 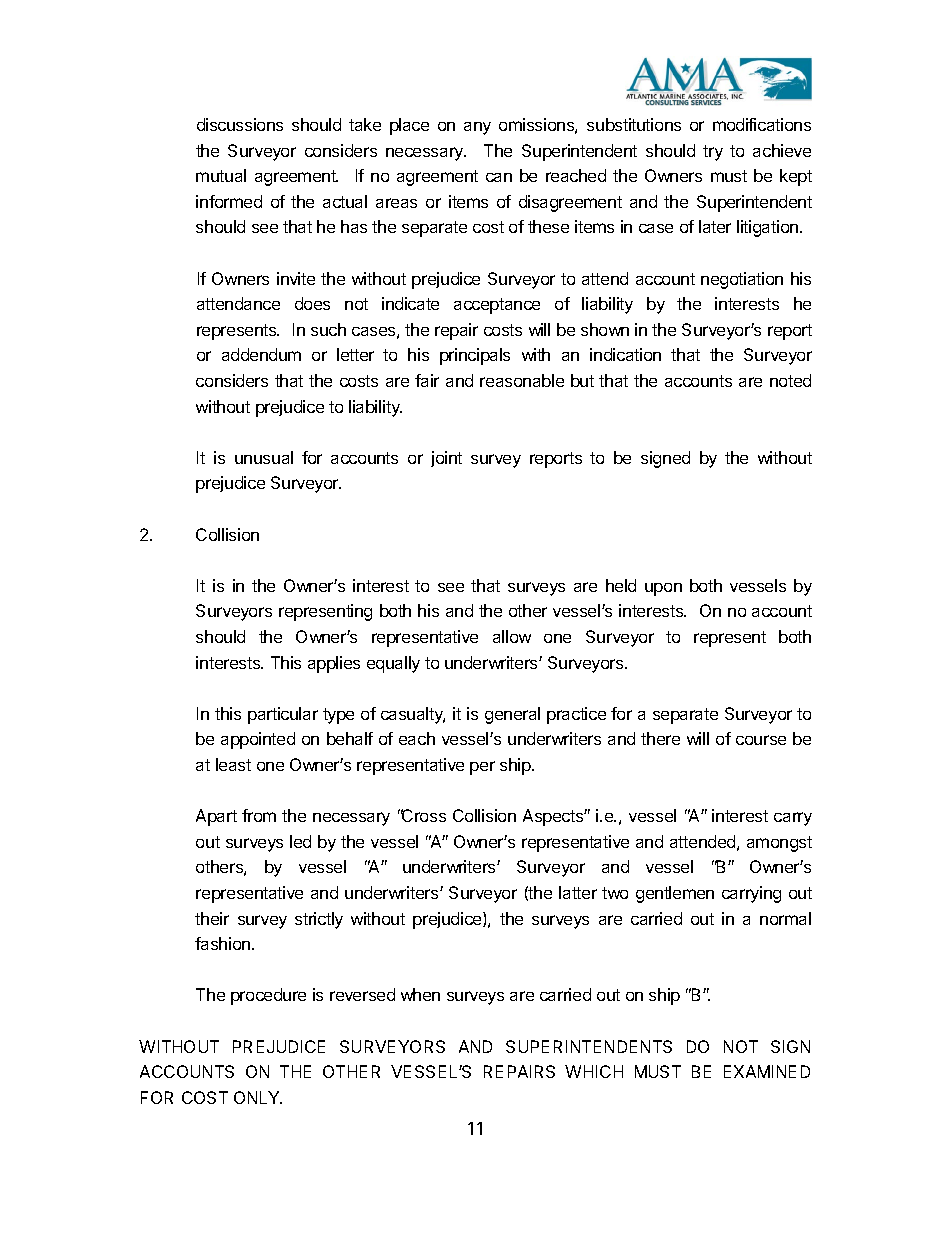 What do you see at coordinates (594, 1071) in the screenshot?
I see `WHICH` at bounding box center [594, 1071].
